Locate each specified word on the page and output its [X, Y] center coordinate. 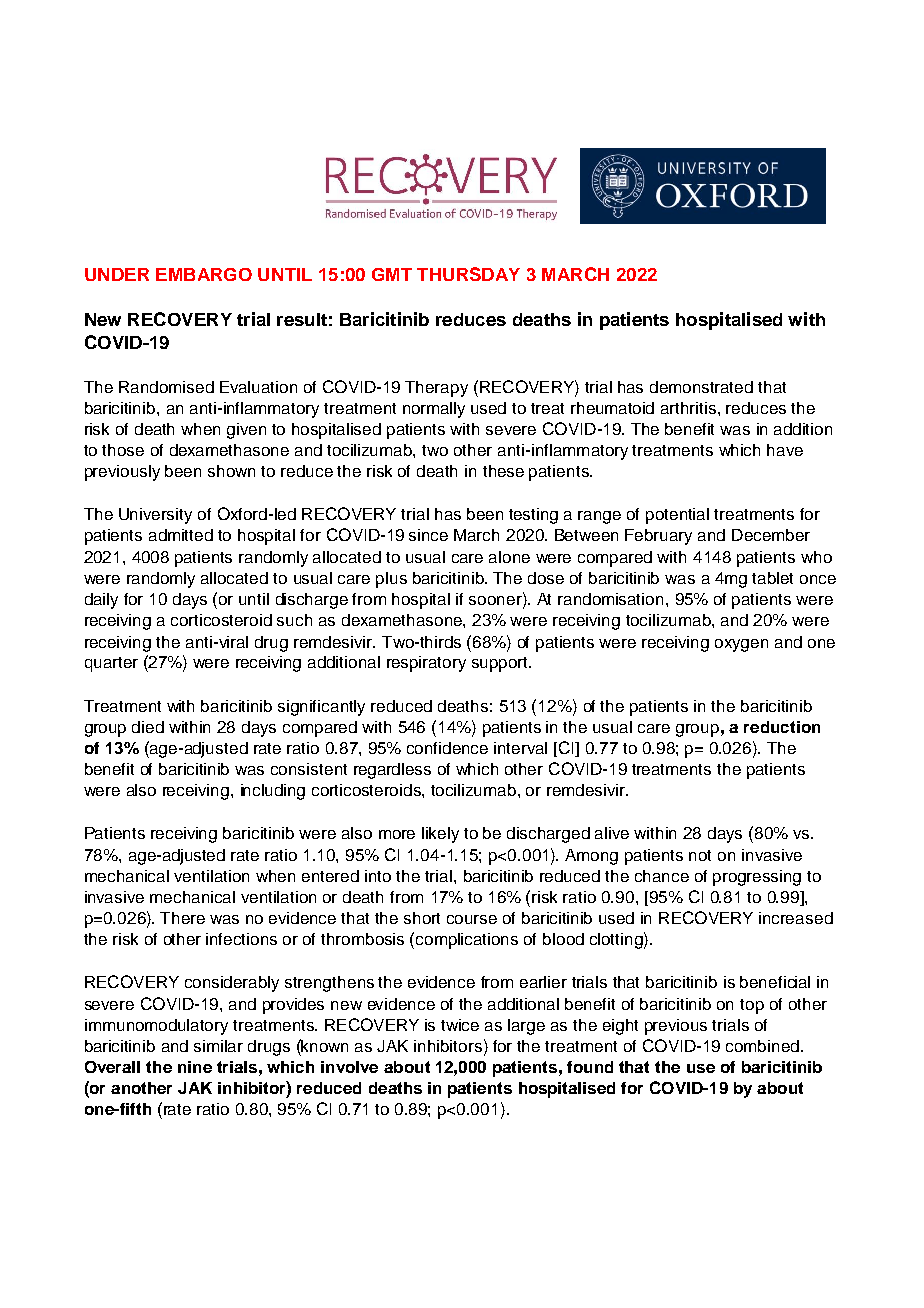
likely [440, 835]
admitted [181, 535]
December [771, 535]
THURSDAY [468, 274]
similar [218, 1046]
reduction [782, 727]
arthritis [690, 408]
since [428, 535]
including [273, 792]
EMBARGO [204, 274]
